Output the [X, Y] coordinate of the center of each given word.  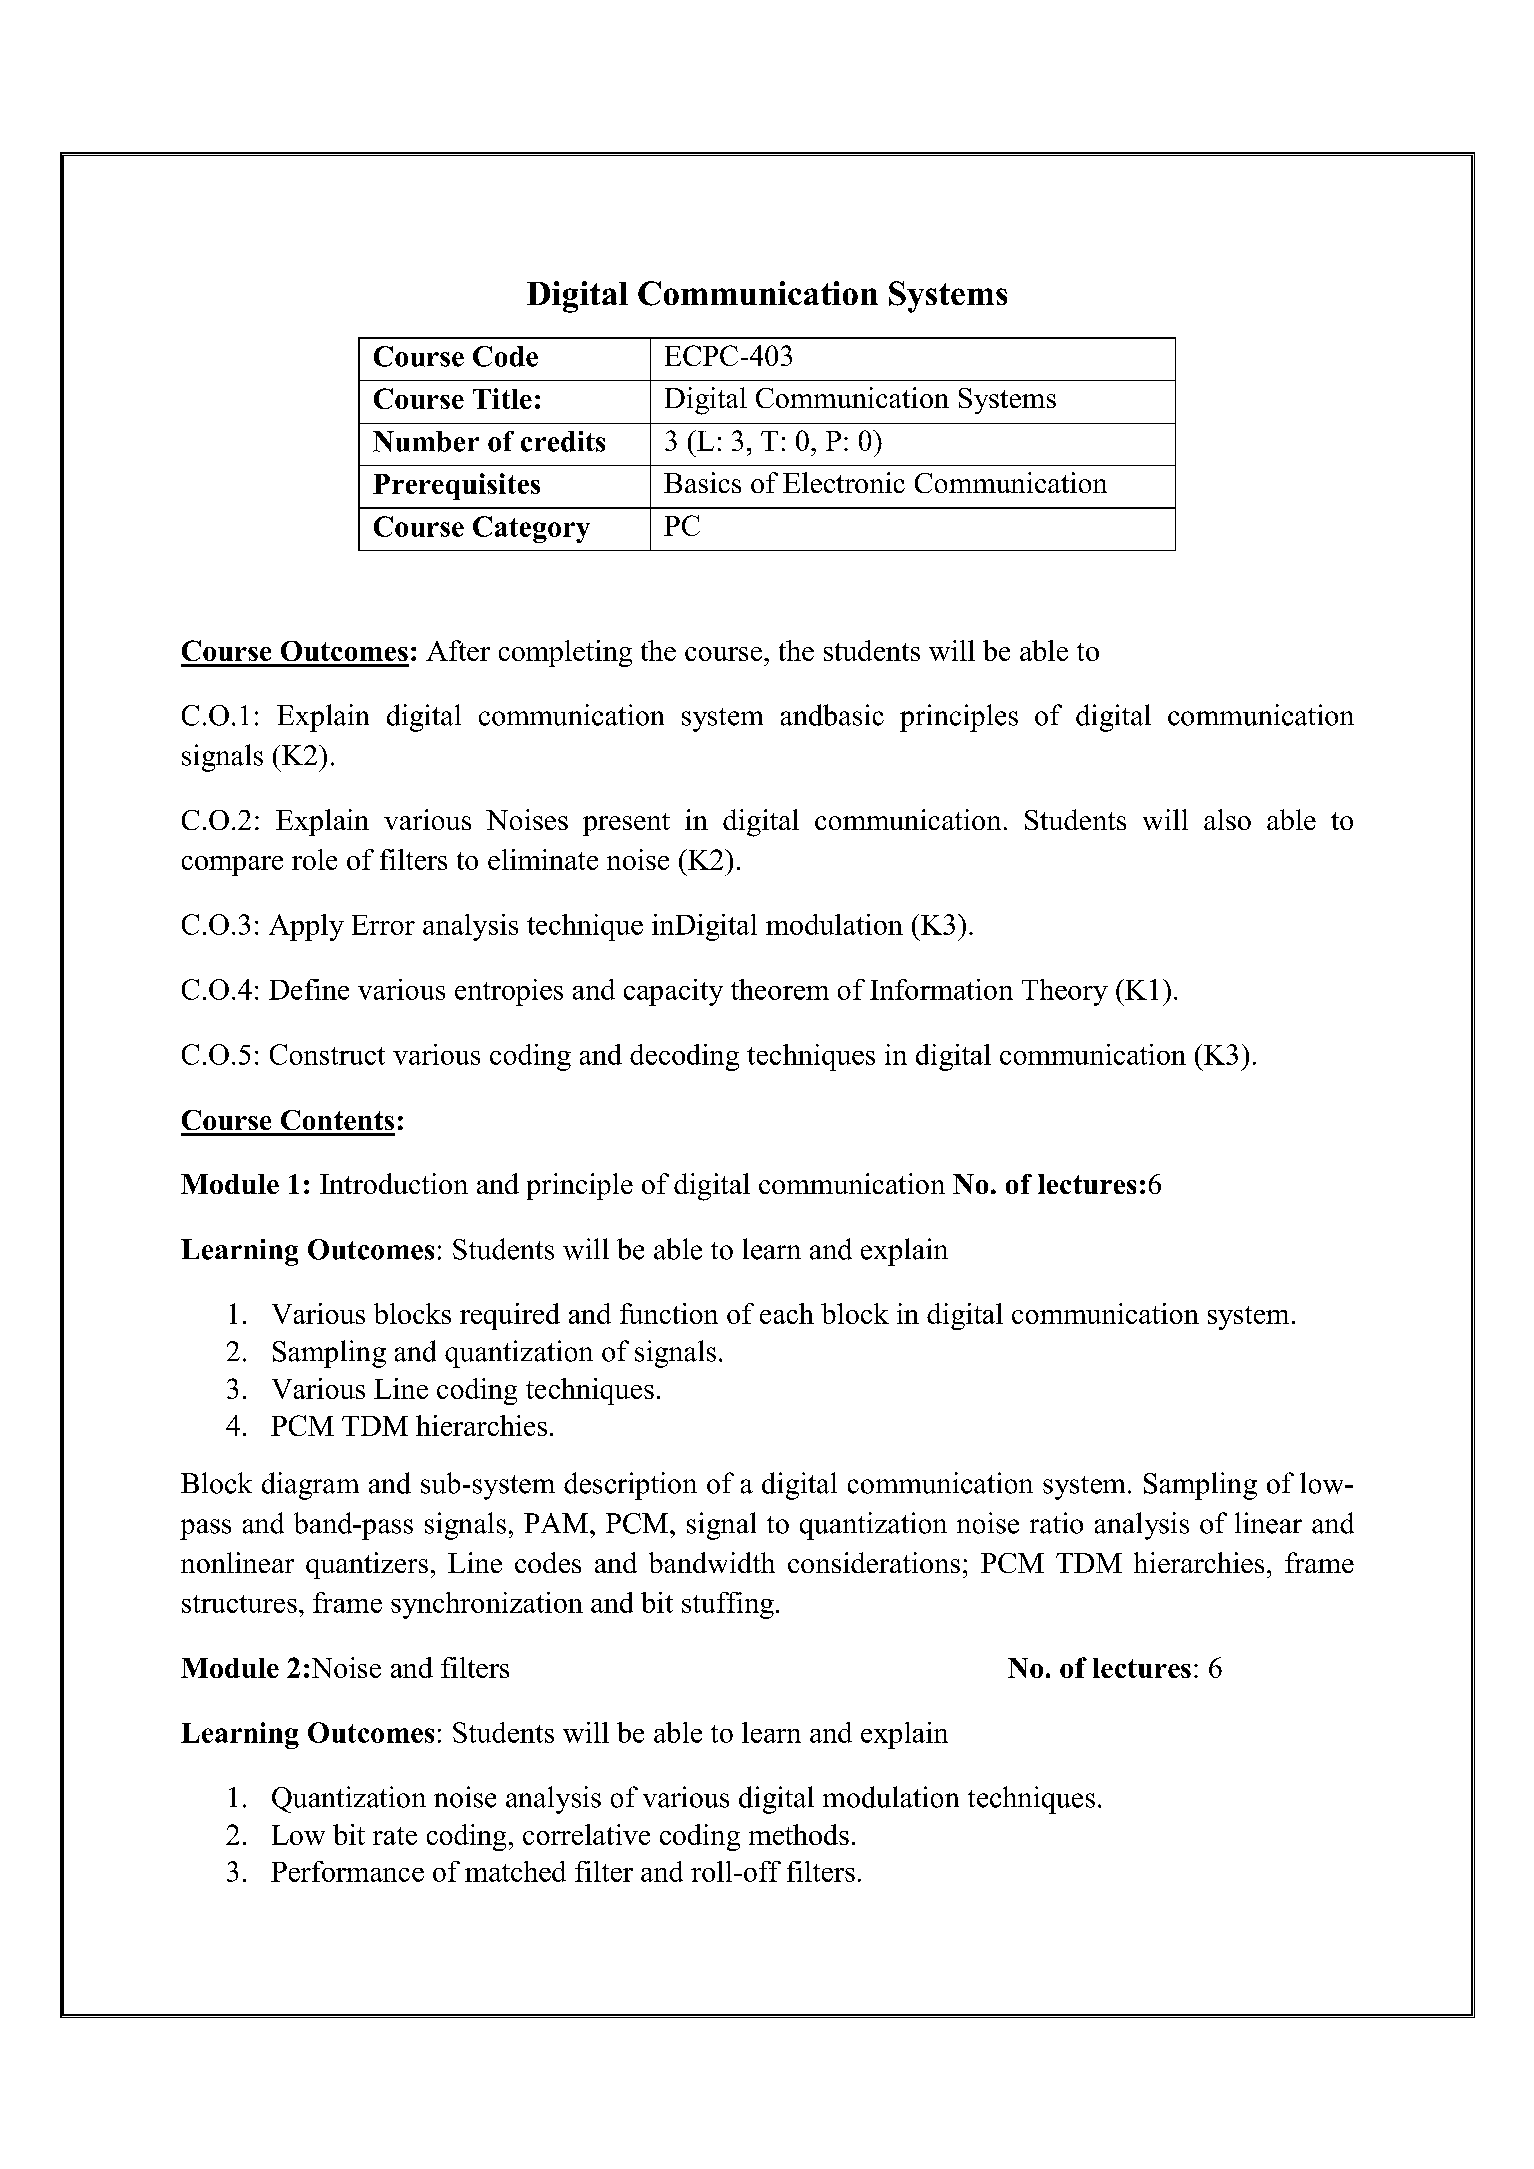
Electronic [844, 482]
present [626, 824]
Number [426, 441]
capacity [673, 992]
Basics [702, 482]
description [630, 1486]
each [787, 1313]
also [1227, 819]
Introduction [394, 1183]
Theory [1065, 992]
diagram [310, 1486]
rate [395, 1836]
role [314, 859]
